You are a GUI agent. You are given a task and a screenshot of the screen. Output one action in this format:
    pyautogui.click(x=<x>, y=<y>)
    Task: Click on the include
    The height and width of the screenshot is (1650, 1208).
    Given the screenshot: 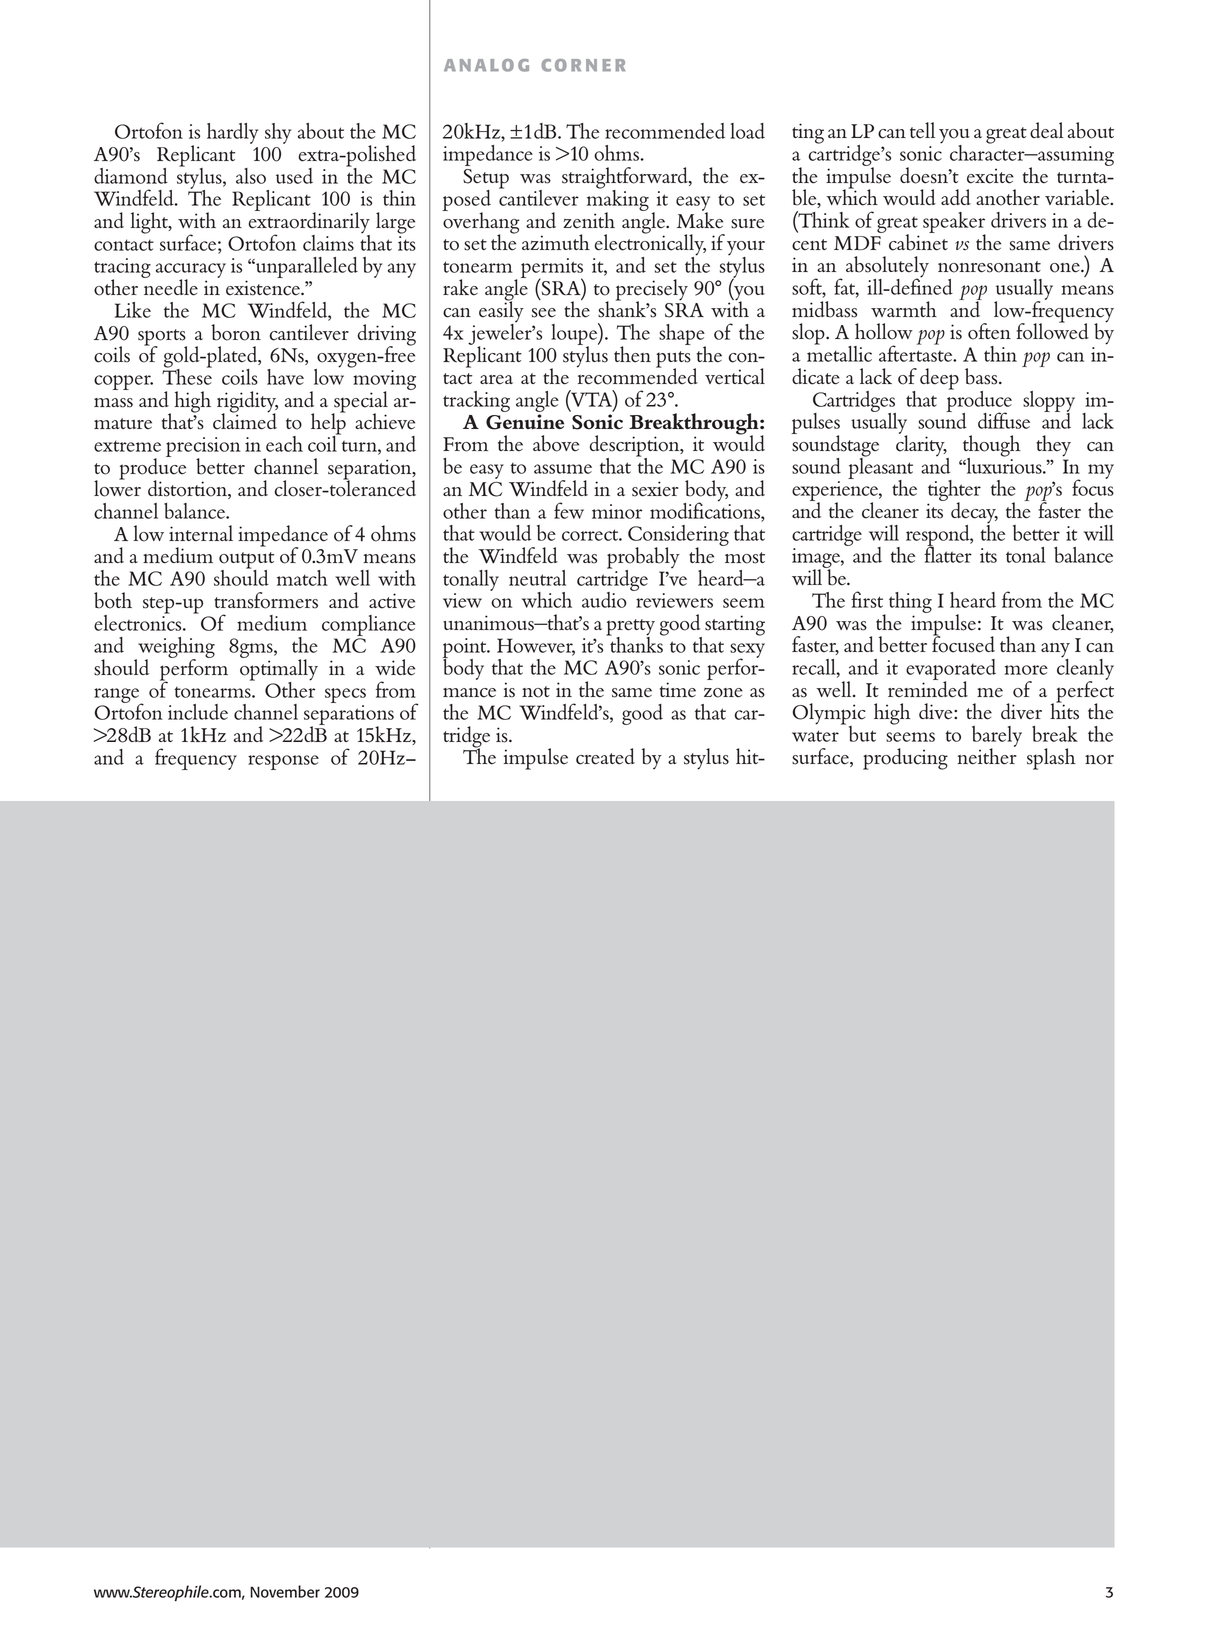 What is the action you would take?
    pyautogui.click(x=198, y=712)
